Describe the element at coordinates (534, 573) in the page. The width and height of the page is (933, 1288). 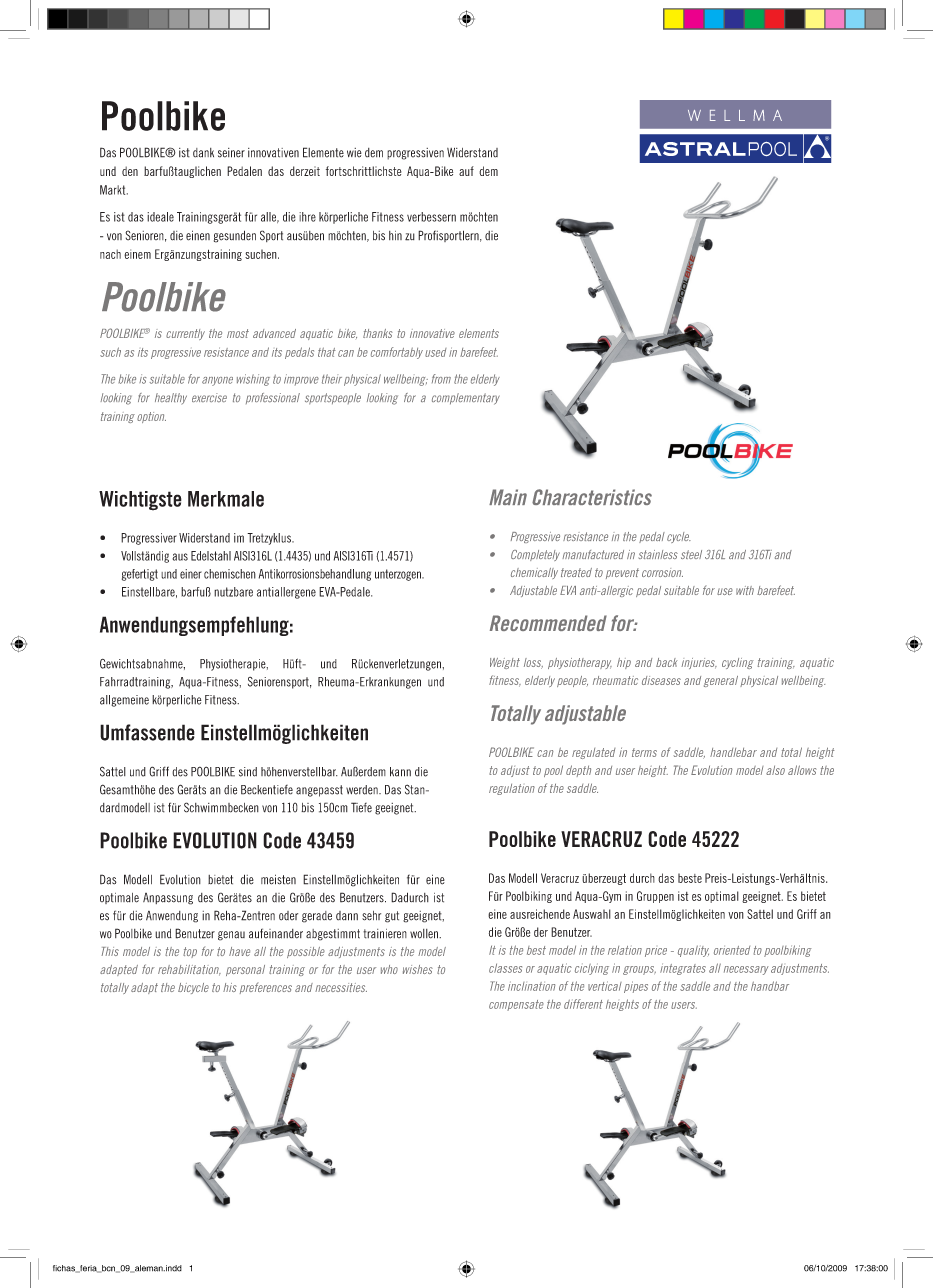
I see `chemically` at that location.
